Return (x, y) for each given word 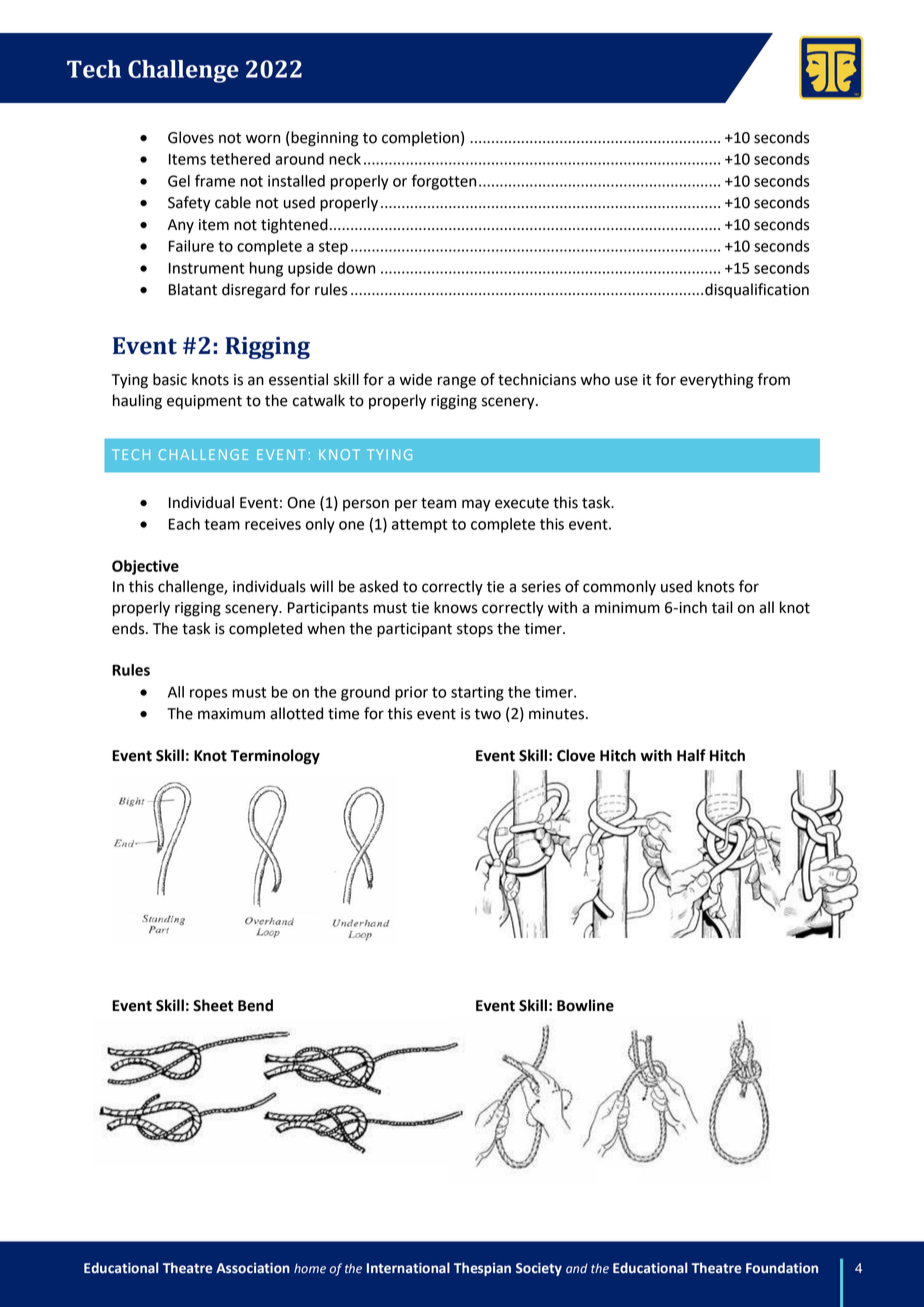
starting (477, 693)
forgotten (444, 182)
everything (717, 381)
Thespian (482, 1269)
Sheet (213, 1005)
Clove (576, 755)
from (773, 379)
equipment (204, 402)
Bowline (585, 1005)
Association (253, 1268)
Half (691, 755)
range (457, 382)
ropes (209, 695)
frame (215, 180)
